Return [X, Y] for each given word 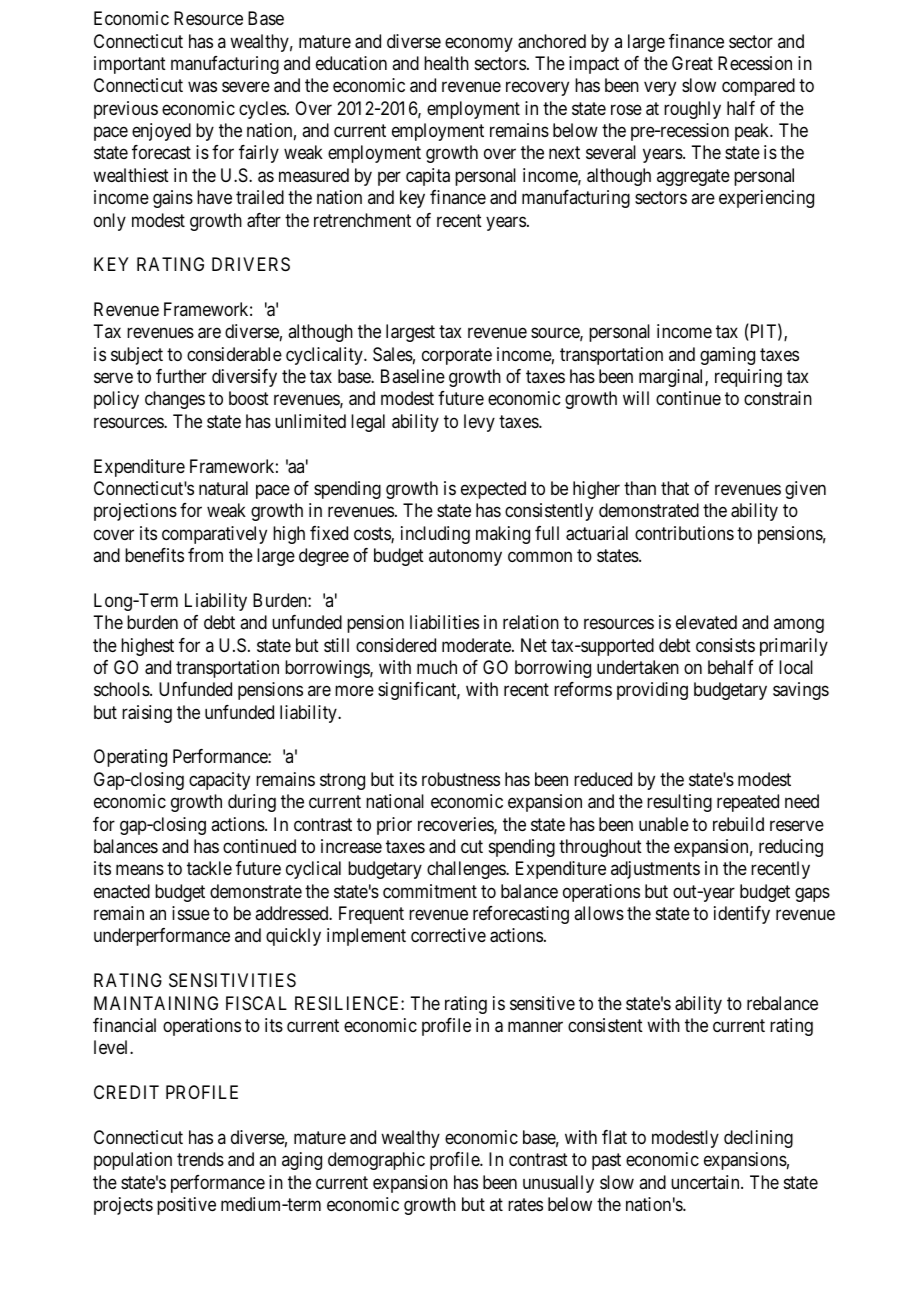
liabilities [444, 622]
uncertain [706, 1182]
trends [200, 1159]
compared [758, 87]
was [202, 87]
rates [525, 1205]
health [446, 63]
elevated [706, 622]
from [205, 555]
